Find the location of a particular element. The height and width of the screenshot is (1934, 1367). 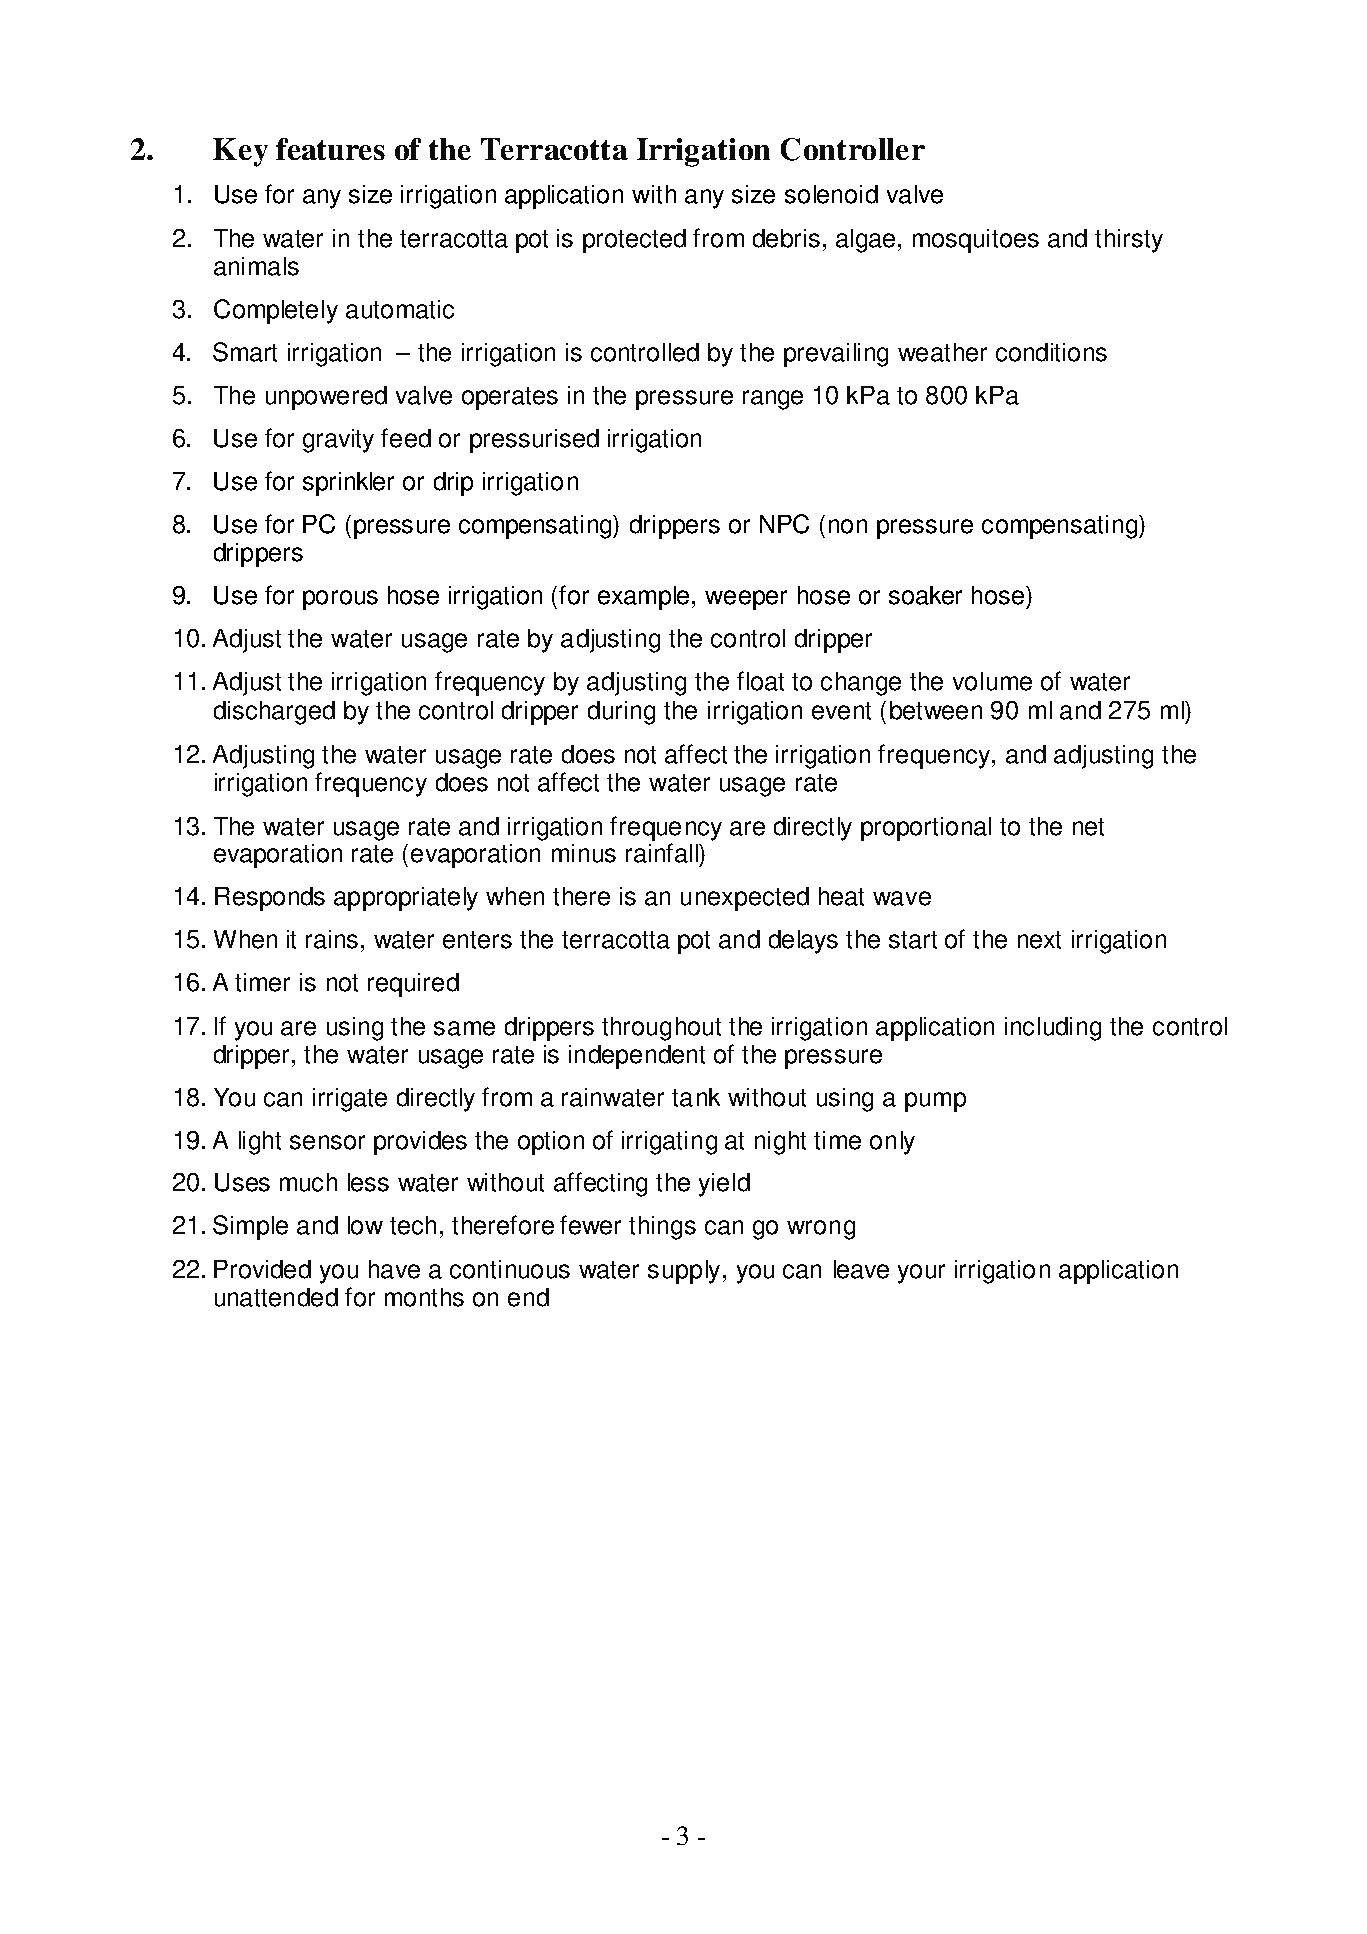

soaker is located at coordinates (925, 595).
